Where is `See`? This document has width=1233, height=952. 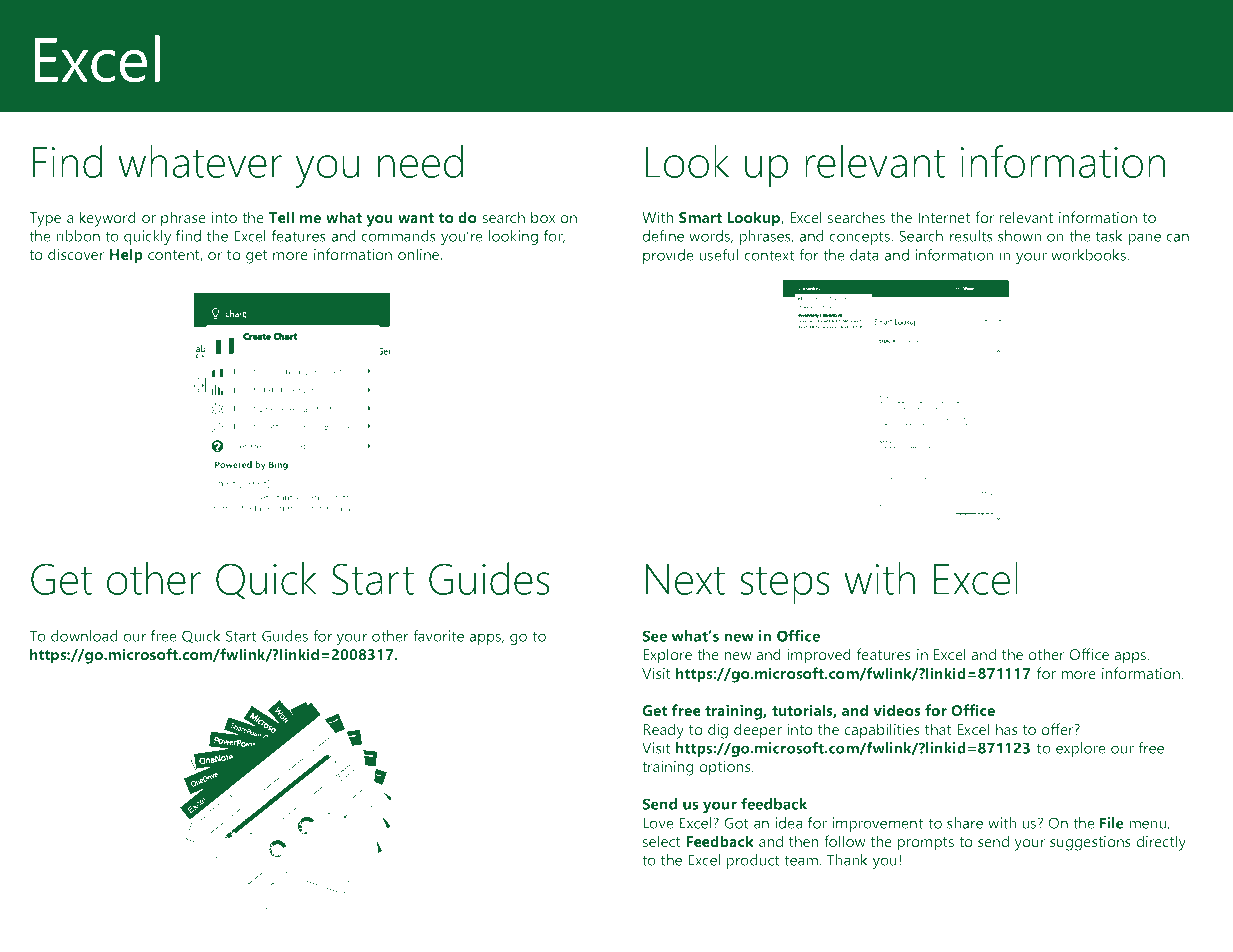 See is located at coordinates (654, 636).
